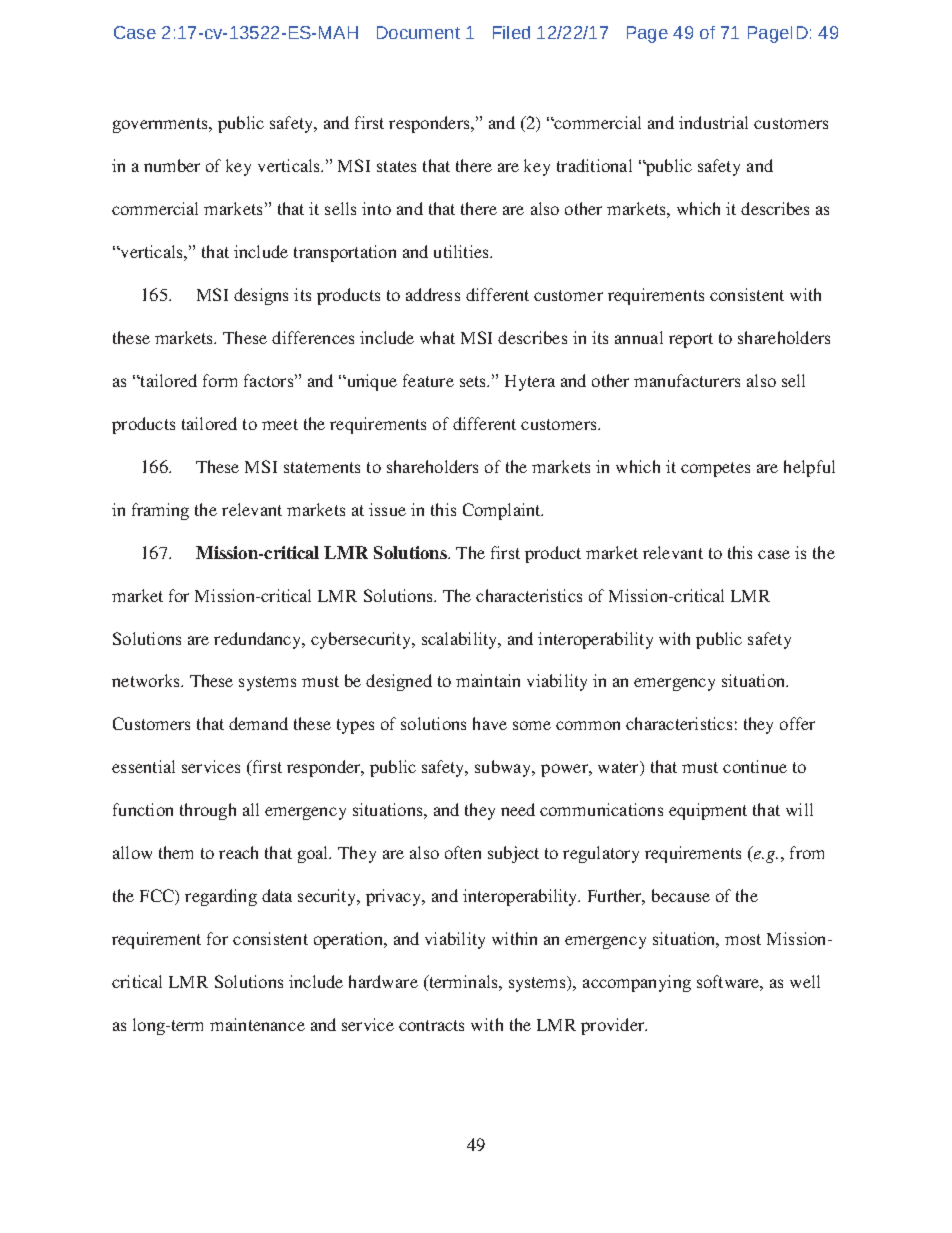 This screenshot has width=952, height=1233. What do you see at coordinates (743, 939) in the screenshot?
I see `most` at bounding box center [743, 939].
